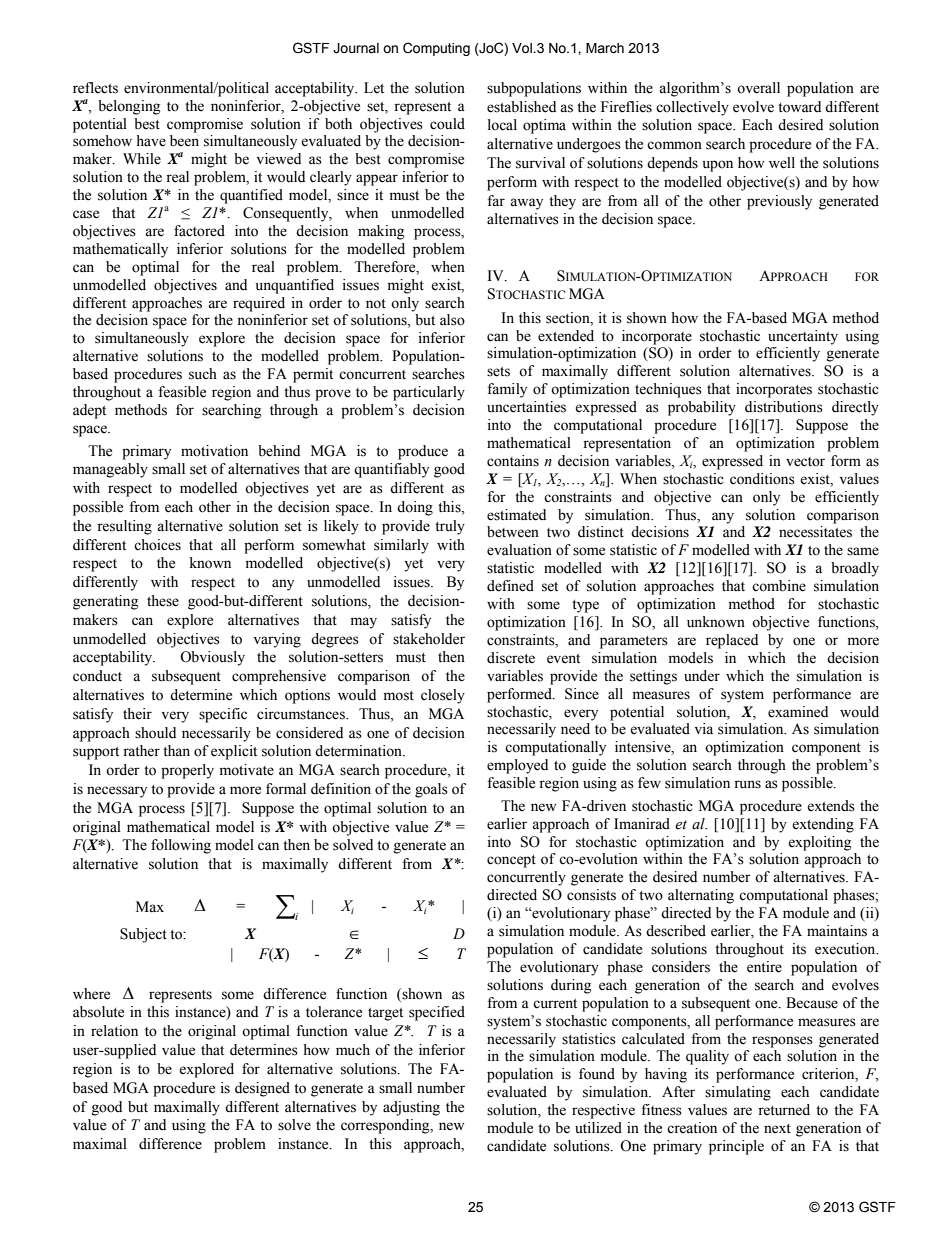 The height and width of the image is (1233, 952). What do you see at coordinates (137, 714) in the image?
I see `their` at bounding box center [137, 714].
